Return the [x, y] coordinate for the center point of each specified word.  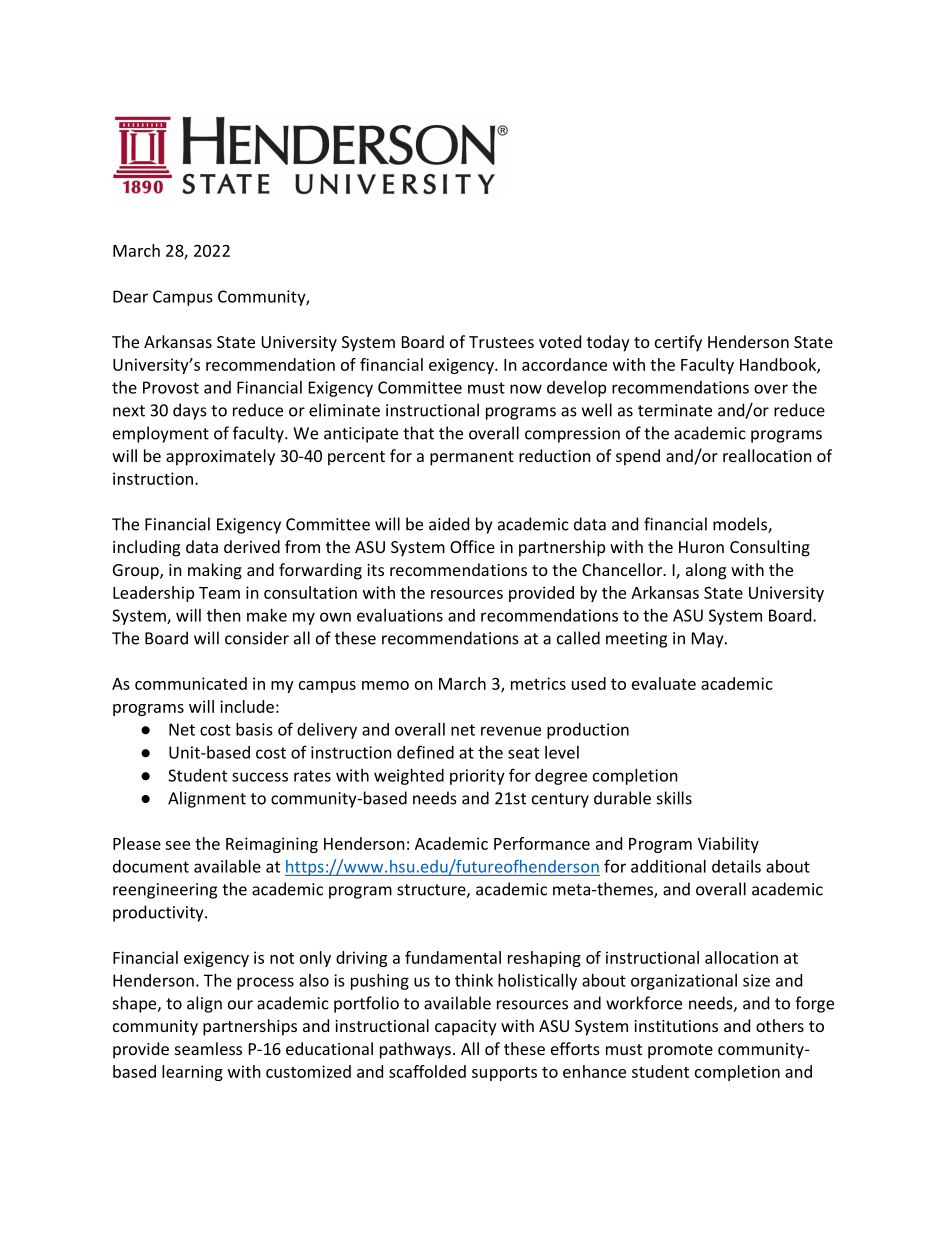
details [736, 866]
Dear [130, 296]
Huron [701, 547]
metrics [538, 683]
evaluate [664, 683]
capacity [466, 1028]
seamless [208, 1048]
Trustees [501, 342]
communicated [191, 683]
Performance [542, 843]
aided [449, 524]
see [177, 845]
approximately [220, 457]
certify [678, 343]
